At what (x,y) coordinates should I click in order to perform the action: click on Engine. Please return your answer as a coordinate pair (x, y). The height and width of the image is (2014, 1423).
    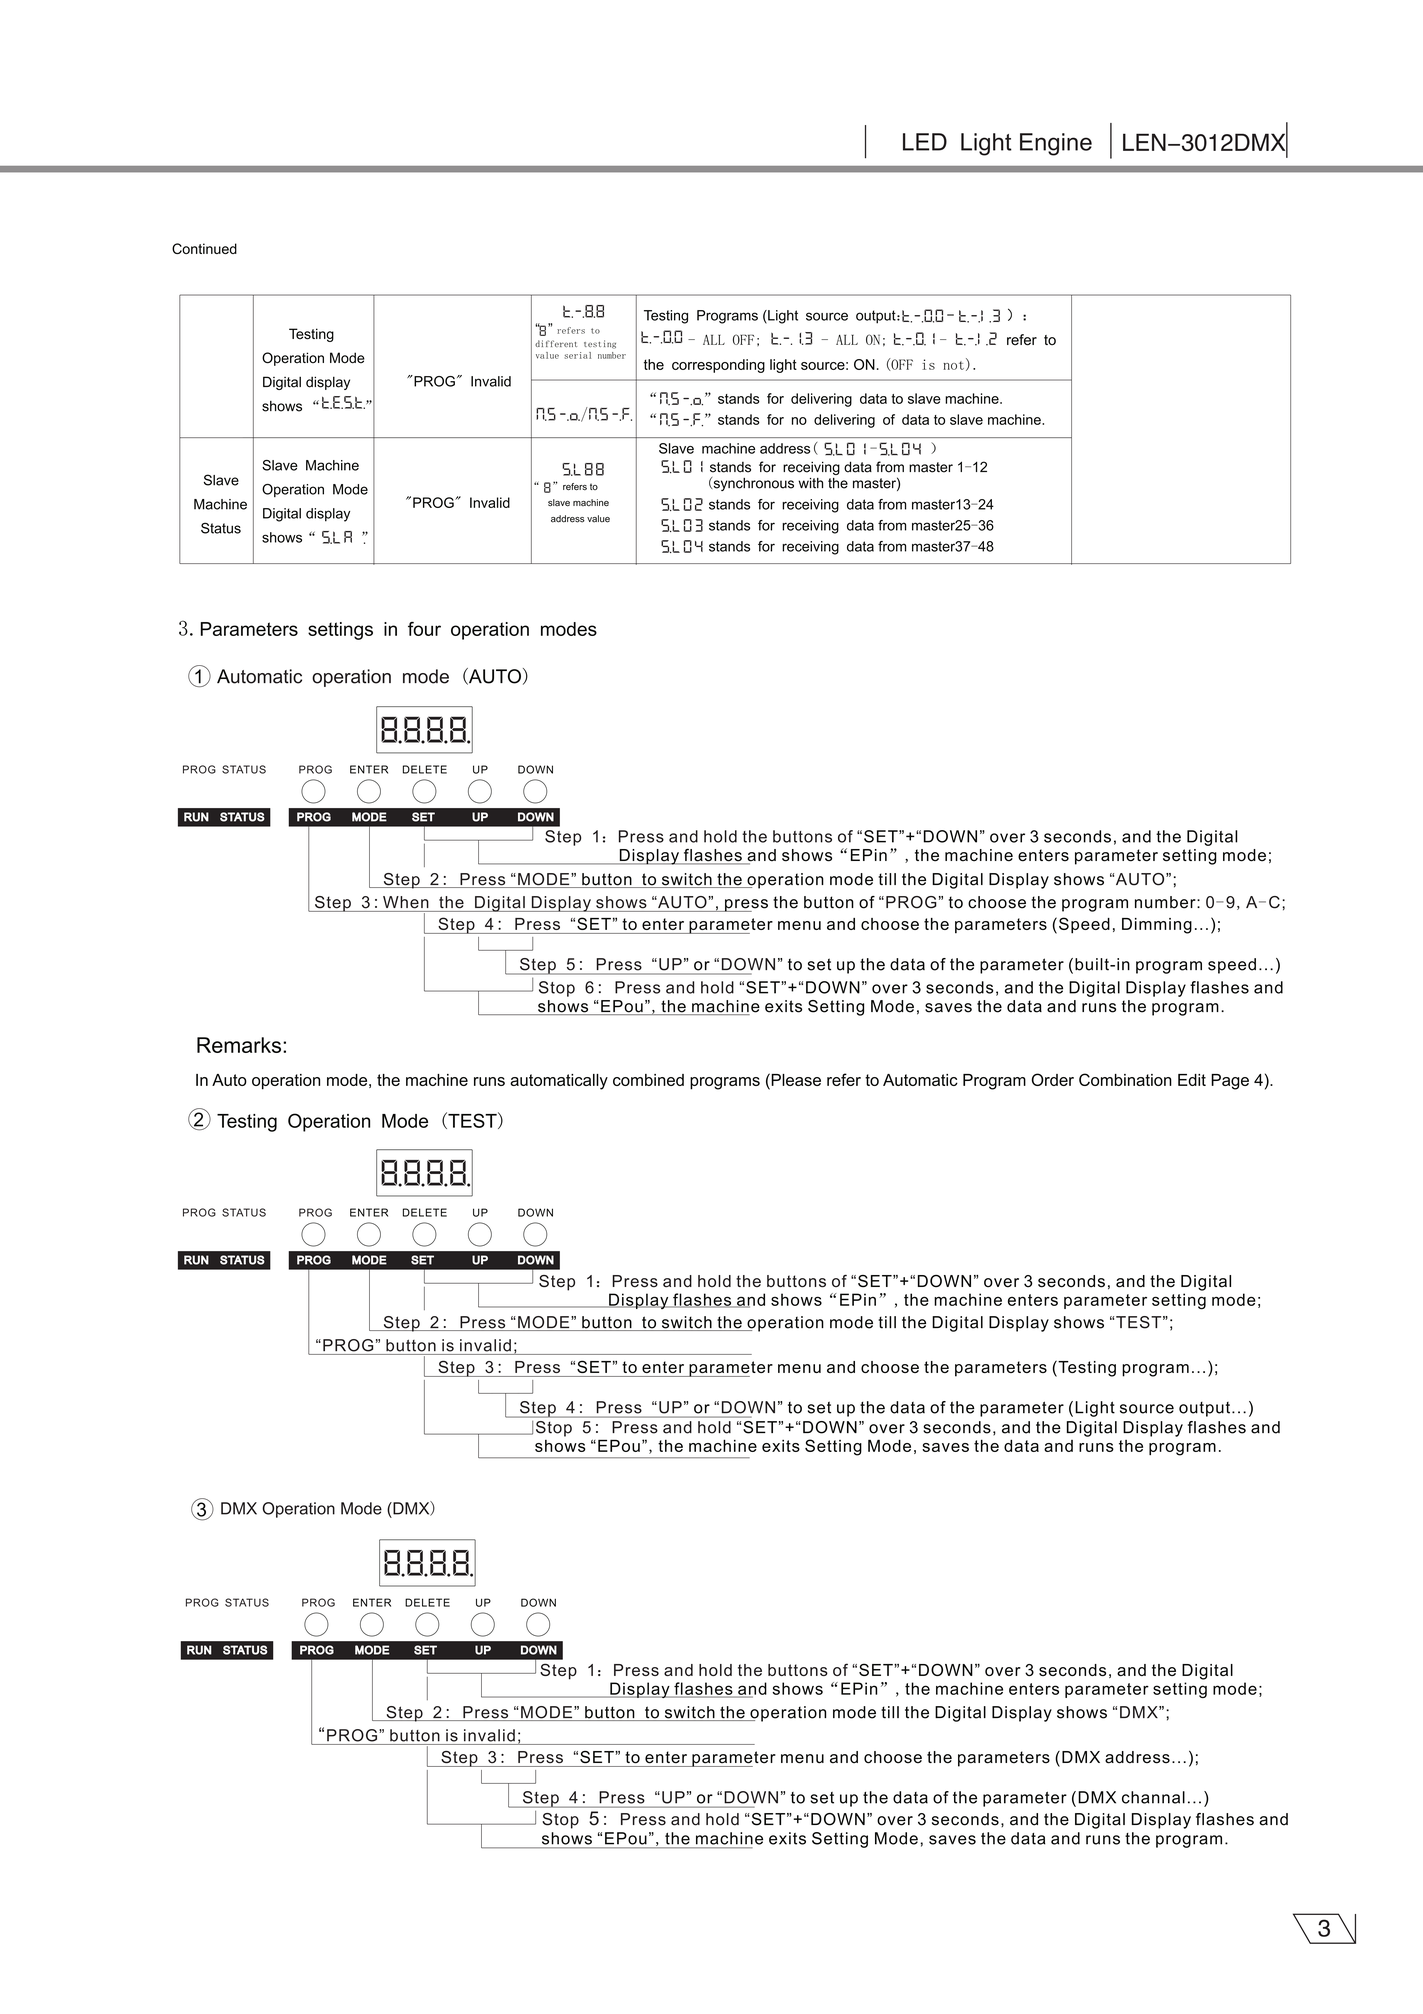
    Looking at the image, I should click on (1056, 144).
